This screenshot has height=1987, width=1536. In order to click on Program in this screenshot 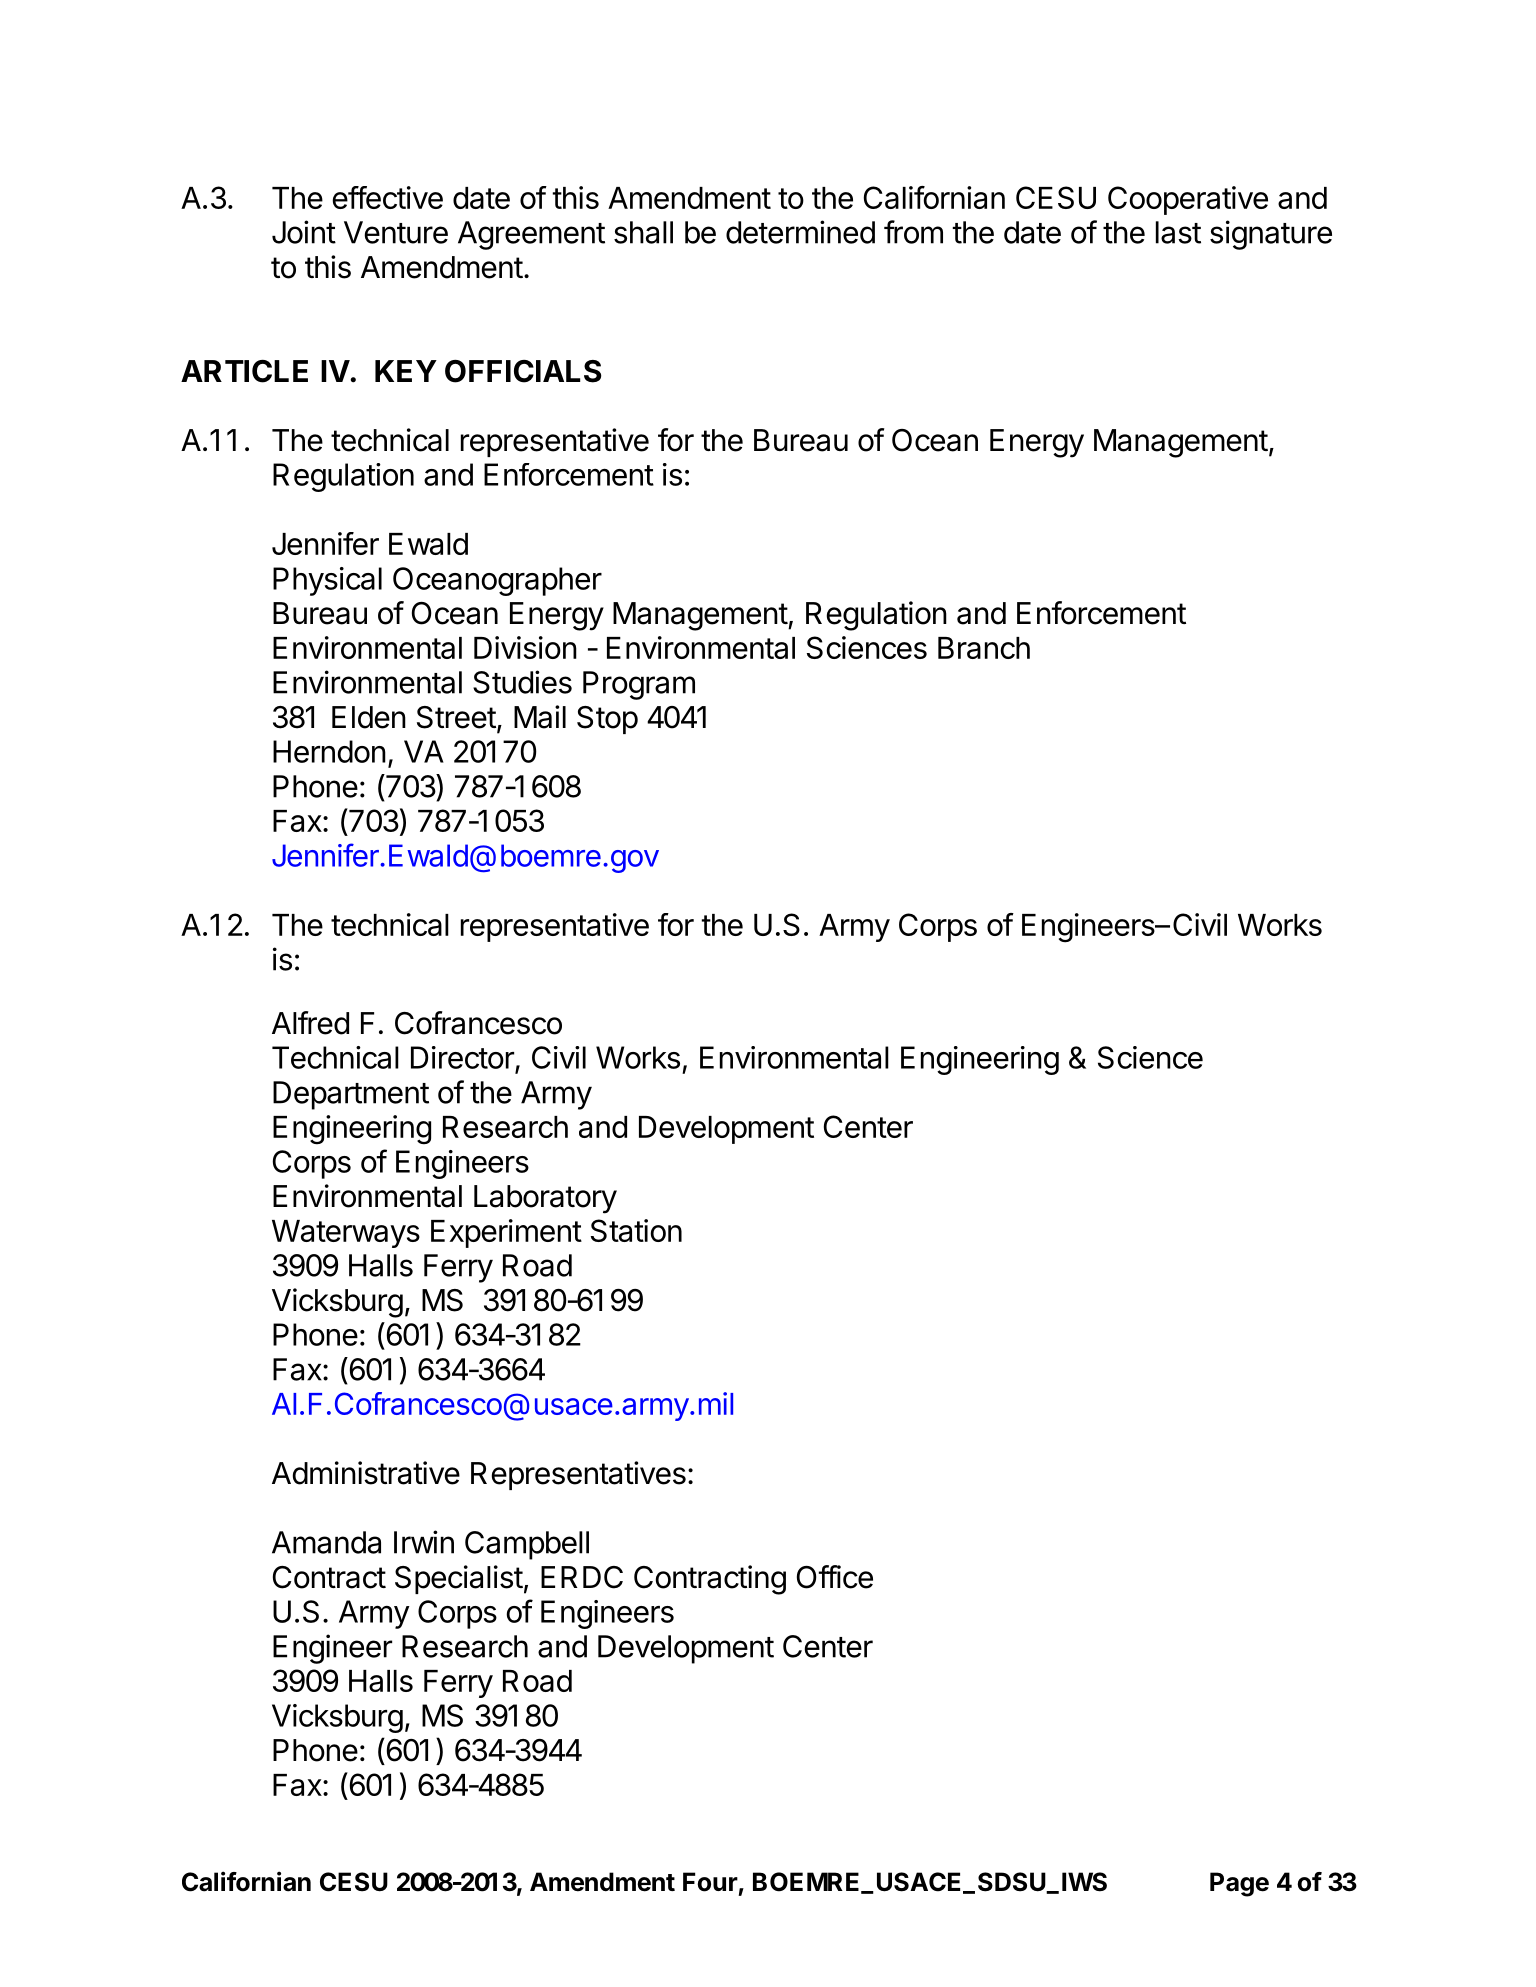, I will do `click(639, 685)`.
